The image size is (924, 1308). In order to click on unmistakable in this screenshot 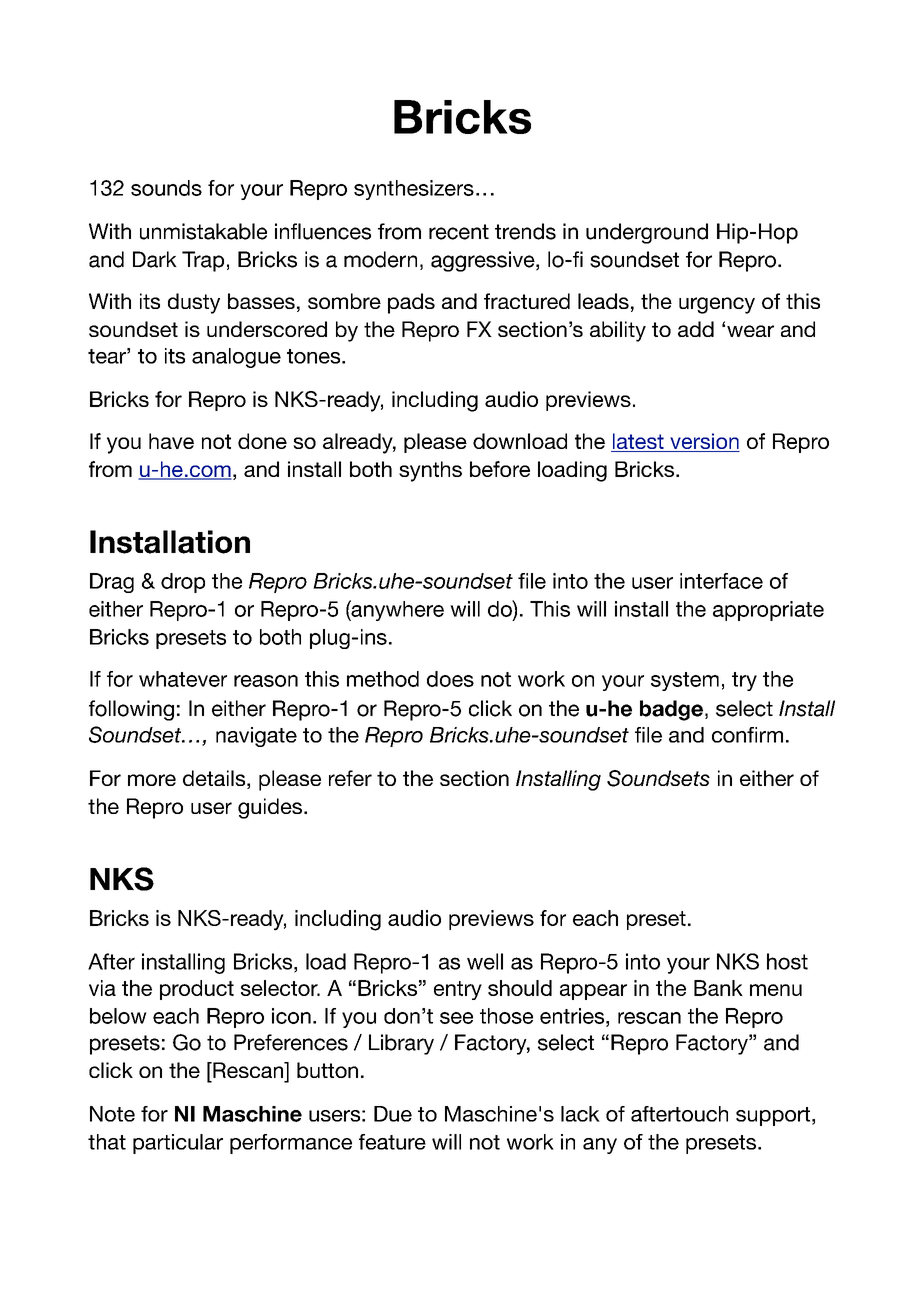, I will do `click(203, 231)`.
